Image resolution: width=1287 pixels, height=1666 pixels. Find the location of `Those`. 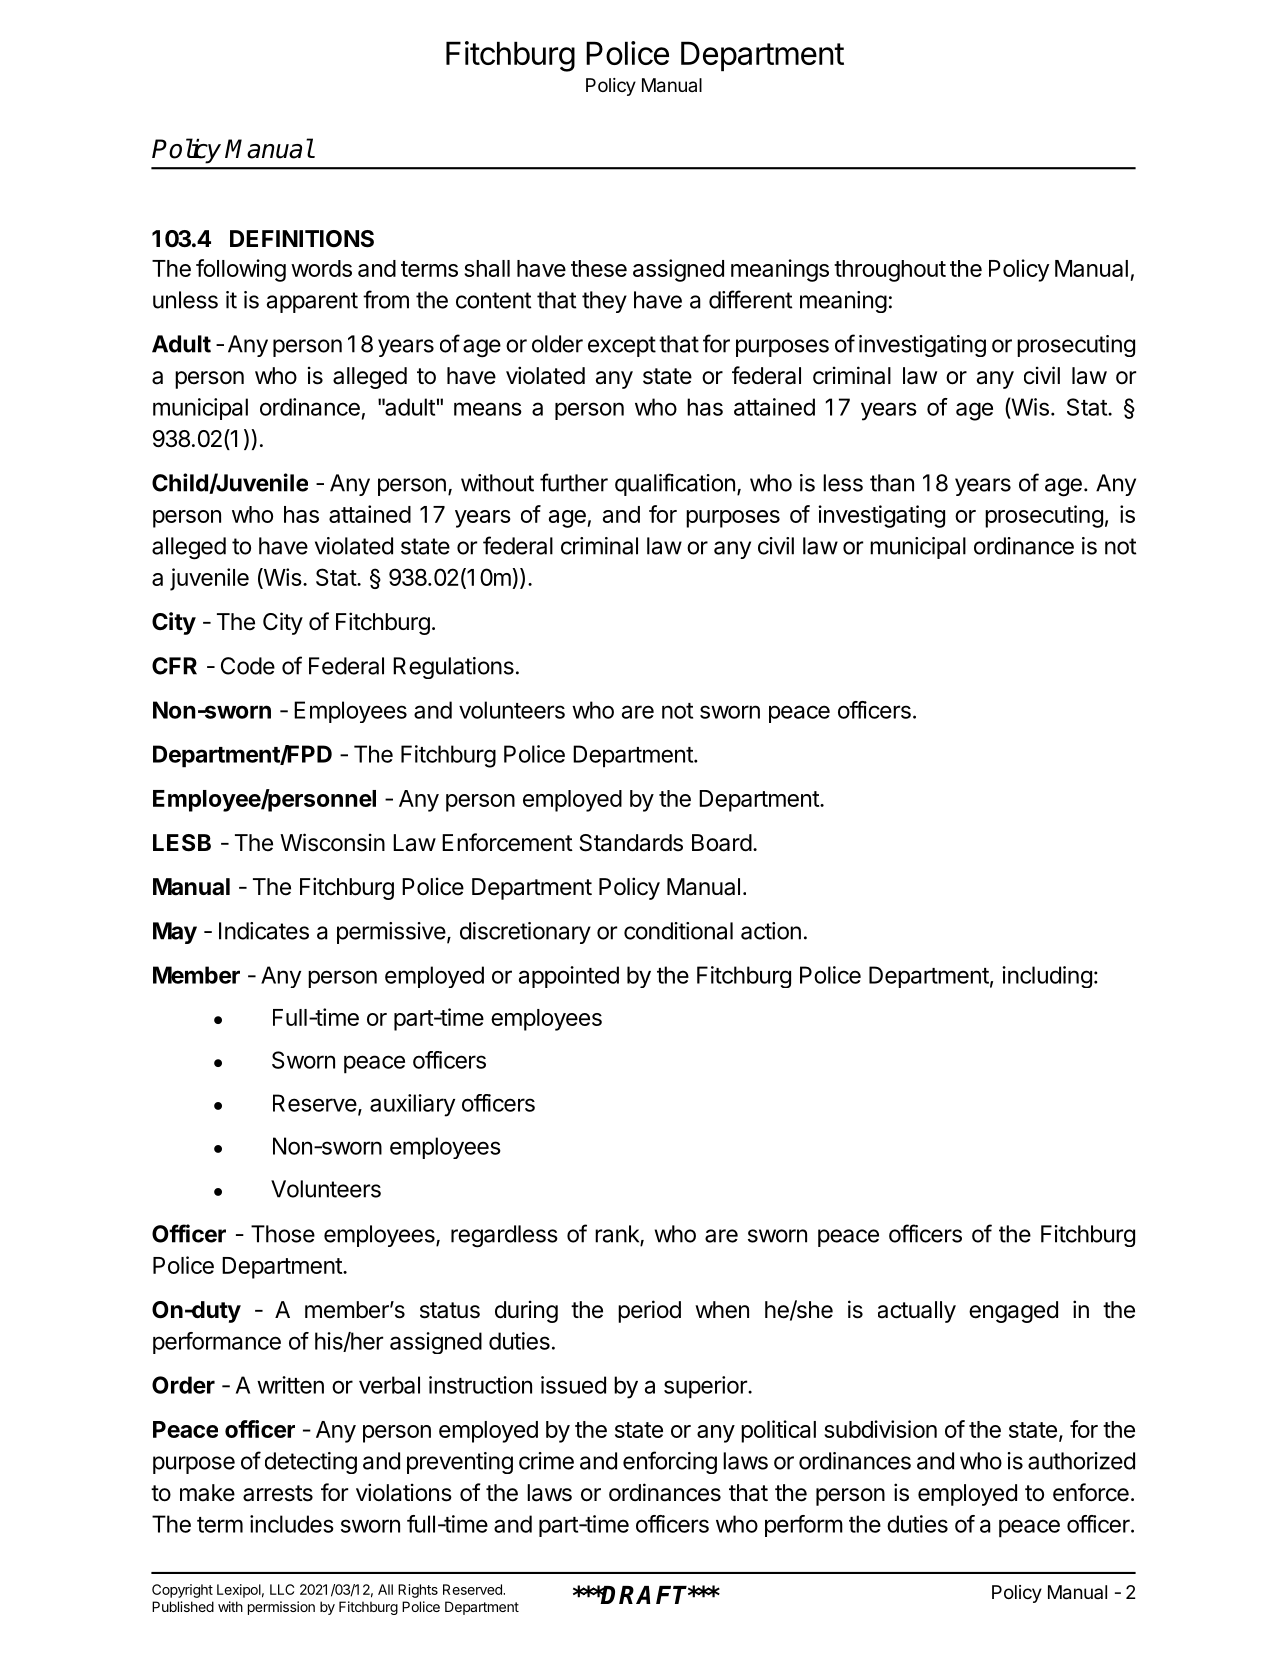

Those is located at coordinates (283, 1234).
